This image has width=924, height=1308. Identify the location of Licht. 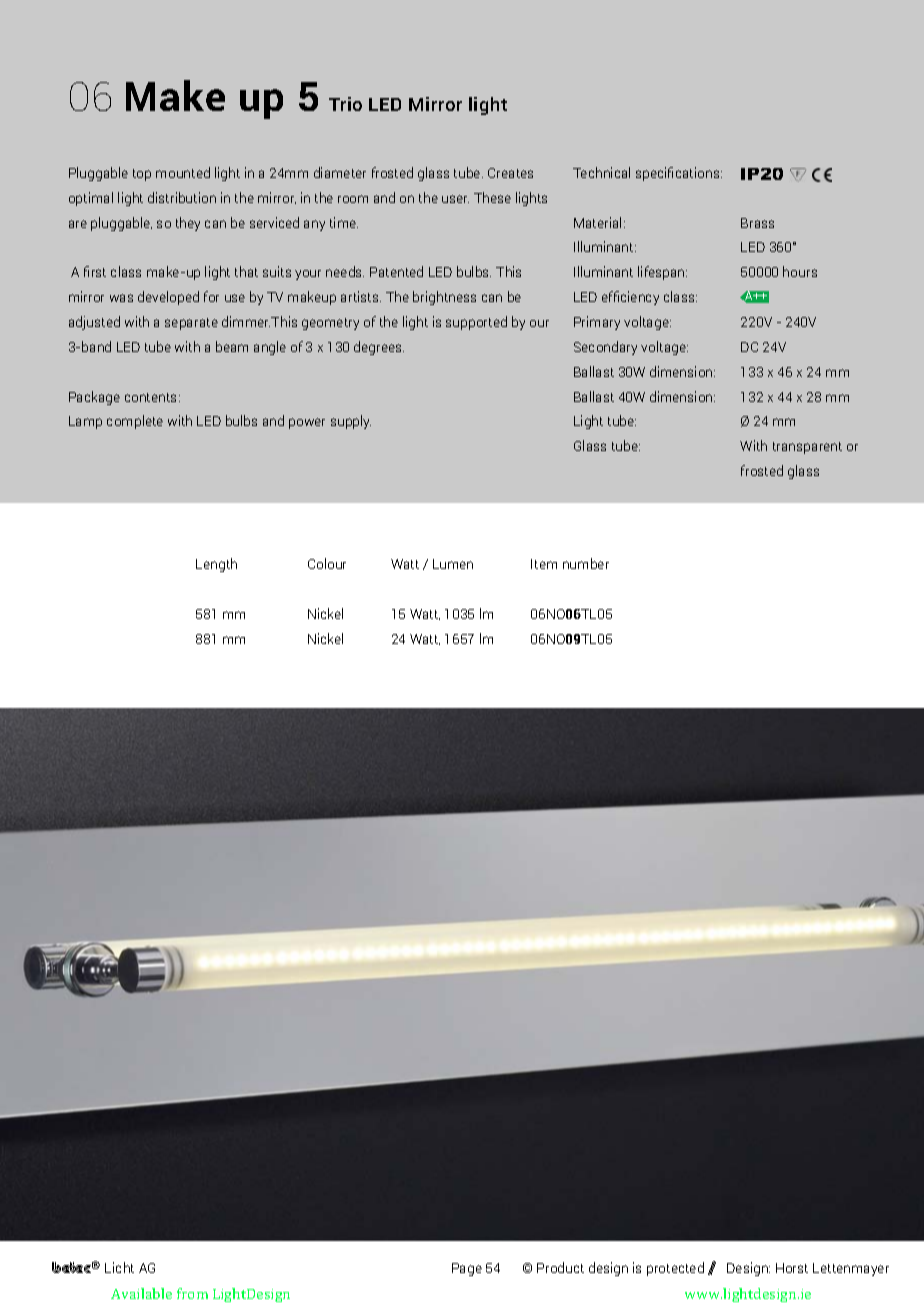
(119, 1267).
